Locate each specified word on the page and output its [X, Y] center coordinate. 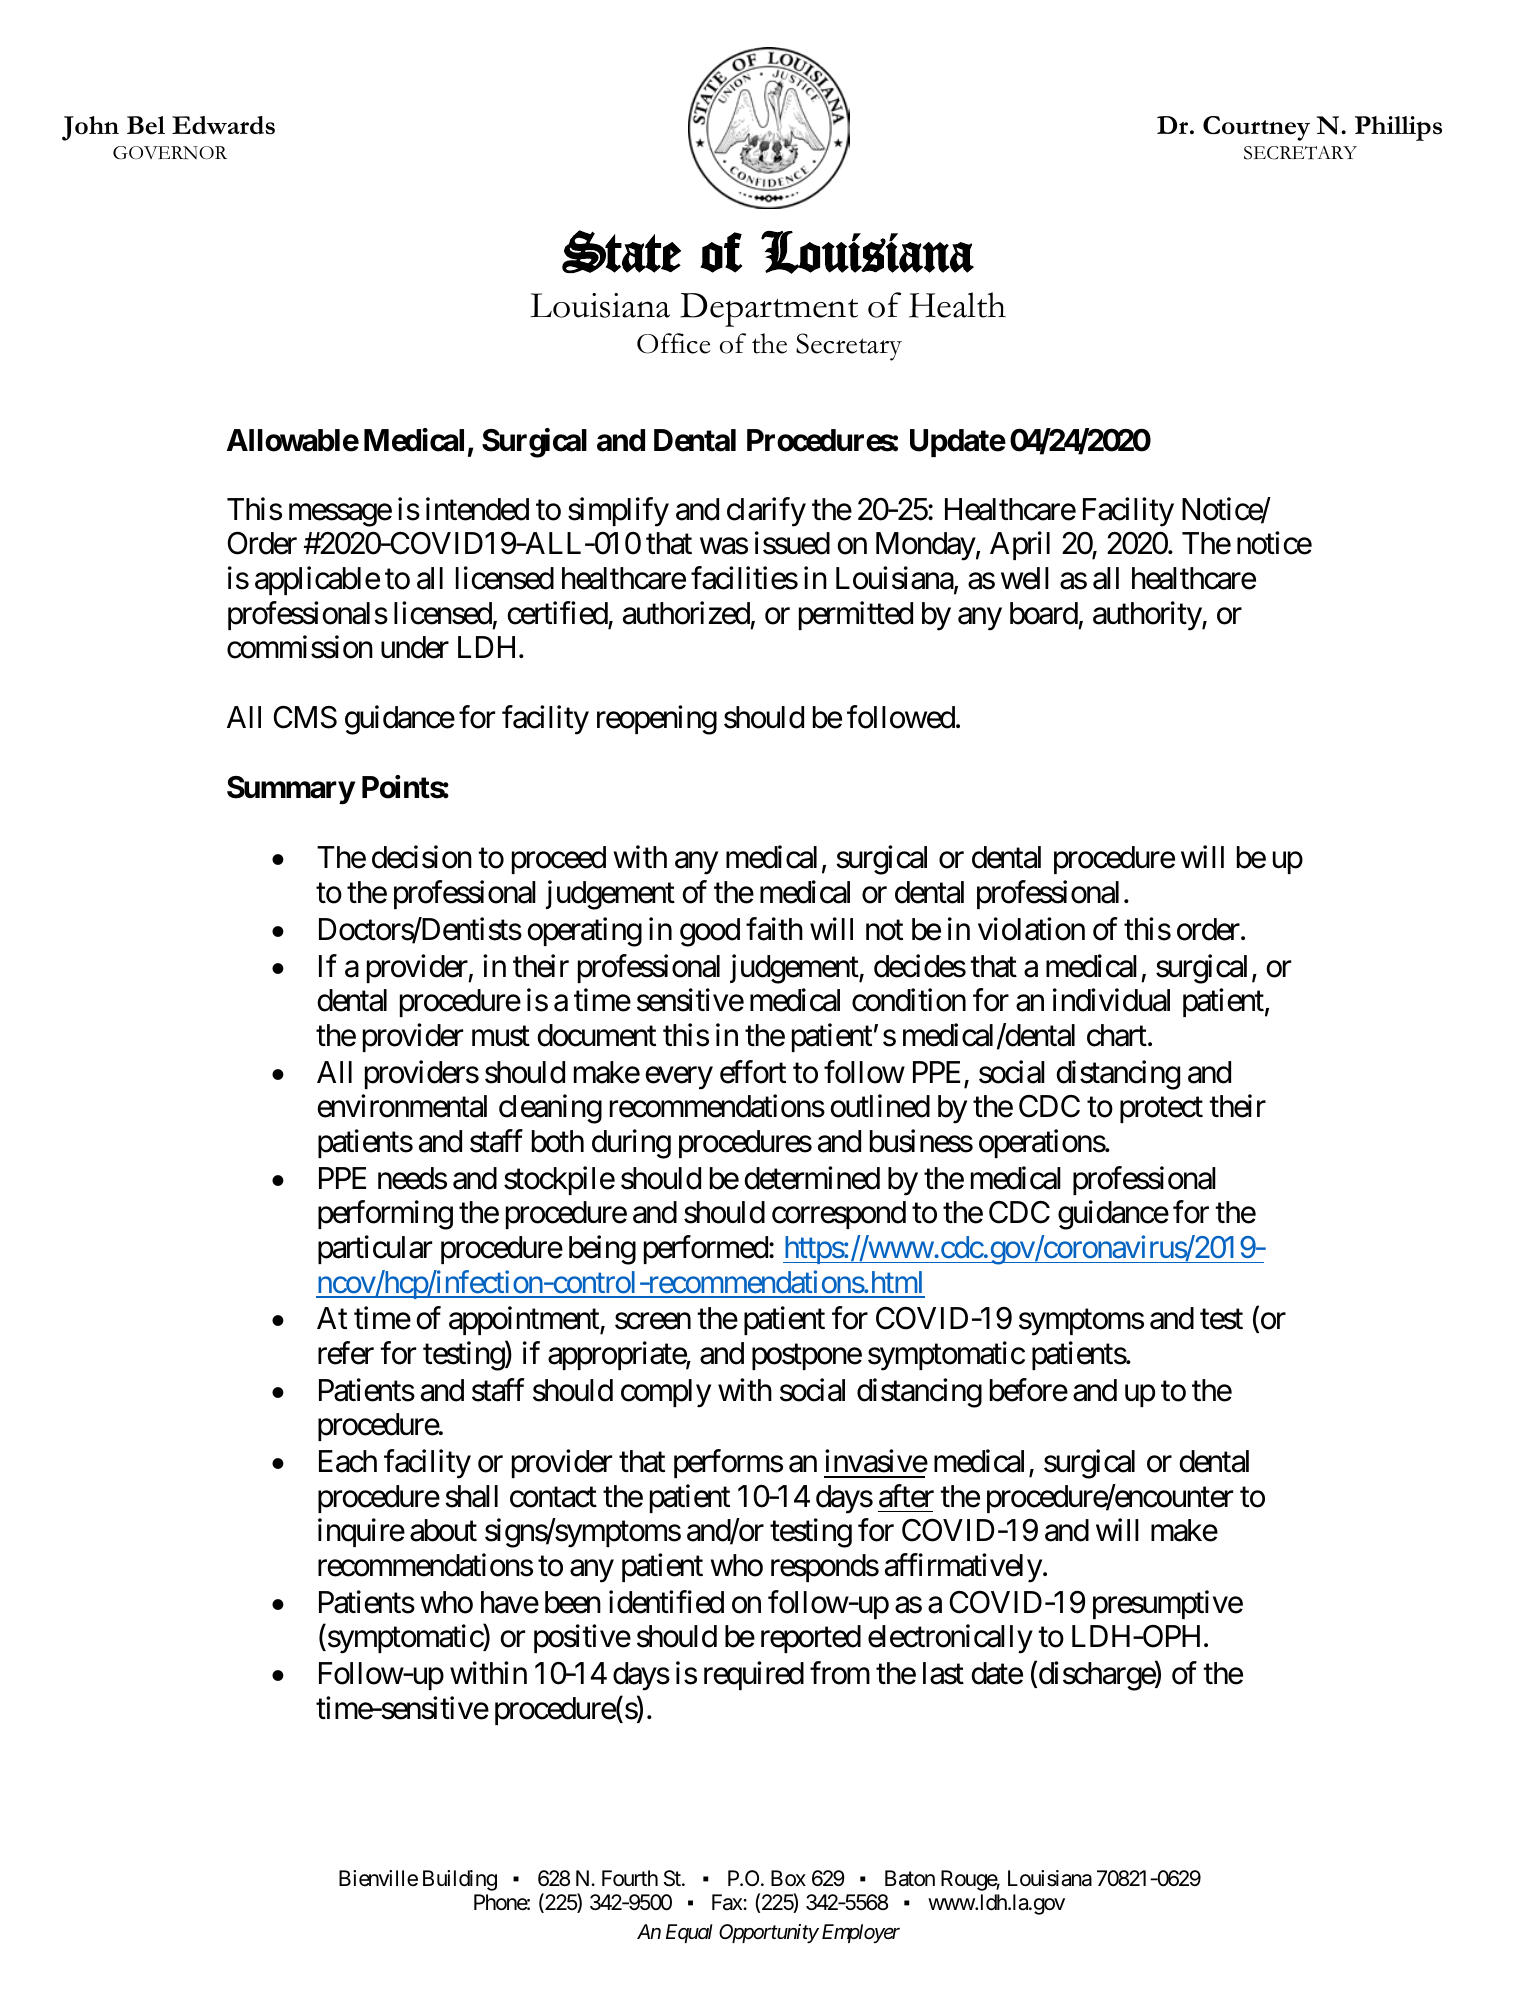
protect [1161, 1110]
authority [1148, 616]
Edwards [223, 125]
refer [346, 1353]
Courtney [1256, 128]
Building [460, 1880]
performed [706, 1249]
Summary [291, 790]
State [621, 251]
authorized [686, 613]
